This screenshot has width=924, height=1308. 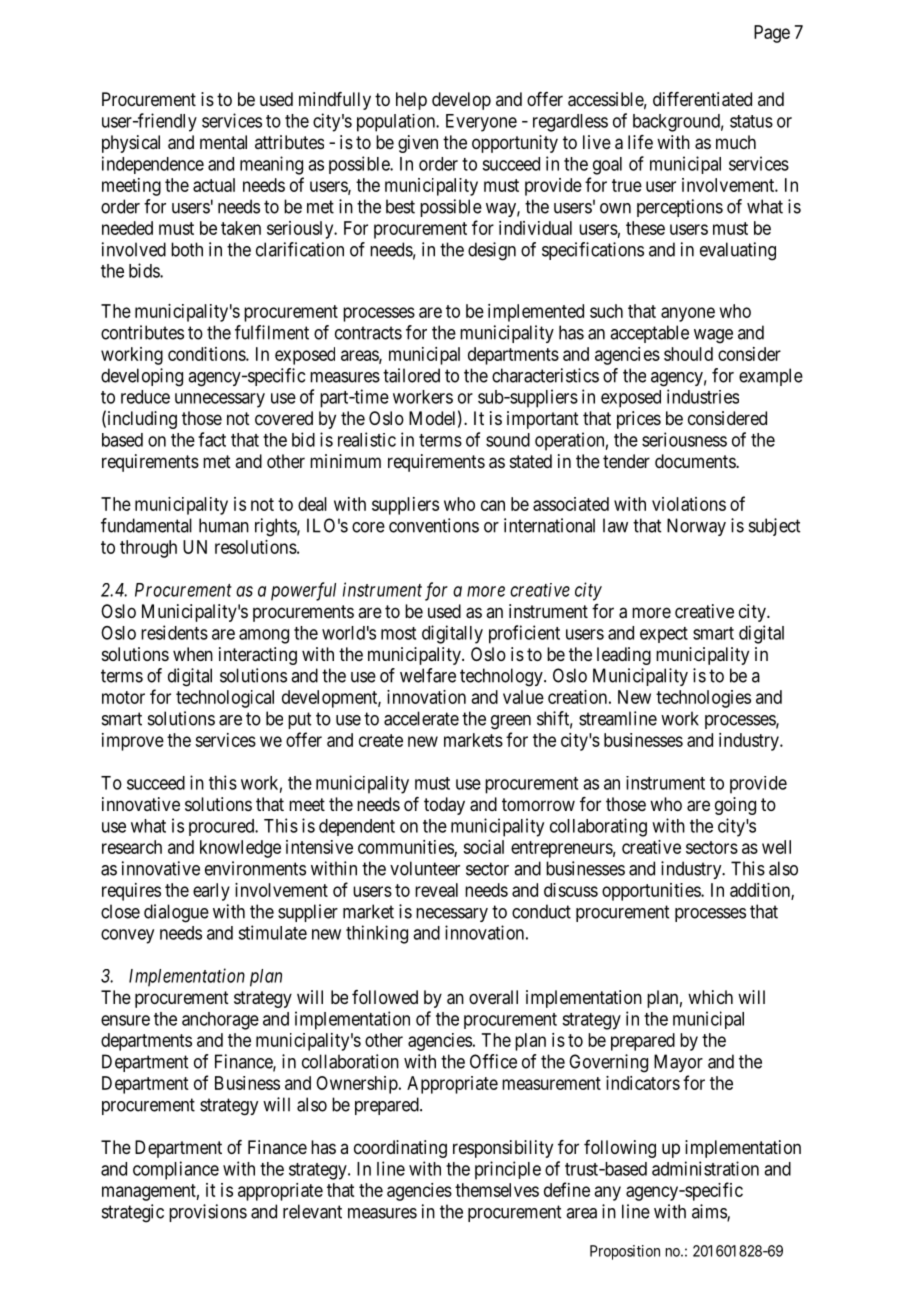 What do you see at coordinates (703, 699) in the screenshot?
I see `technologies` at bounding box center [703, 699].
